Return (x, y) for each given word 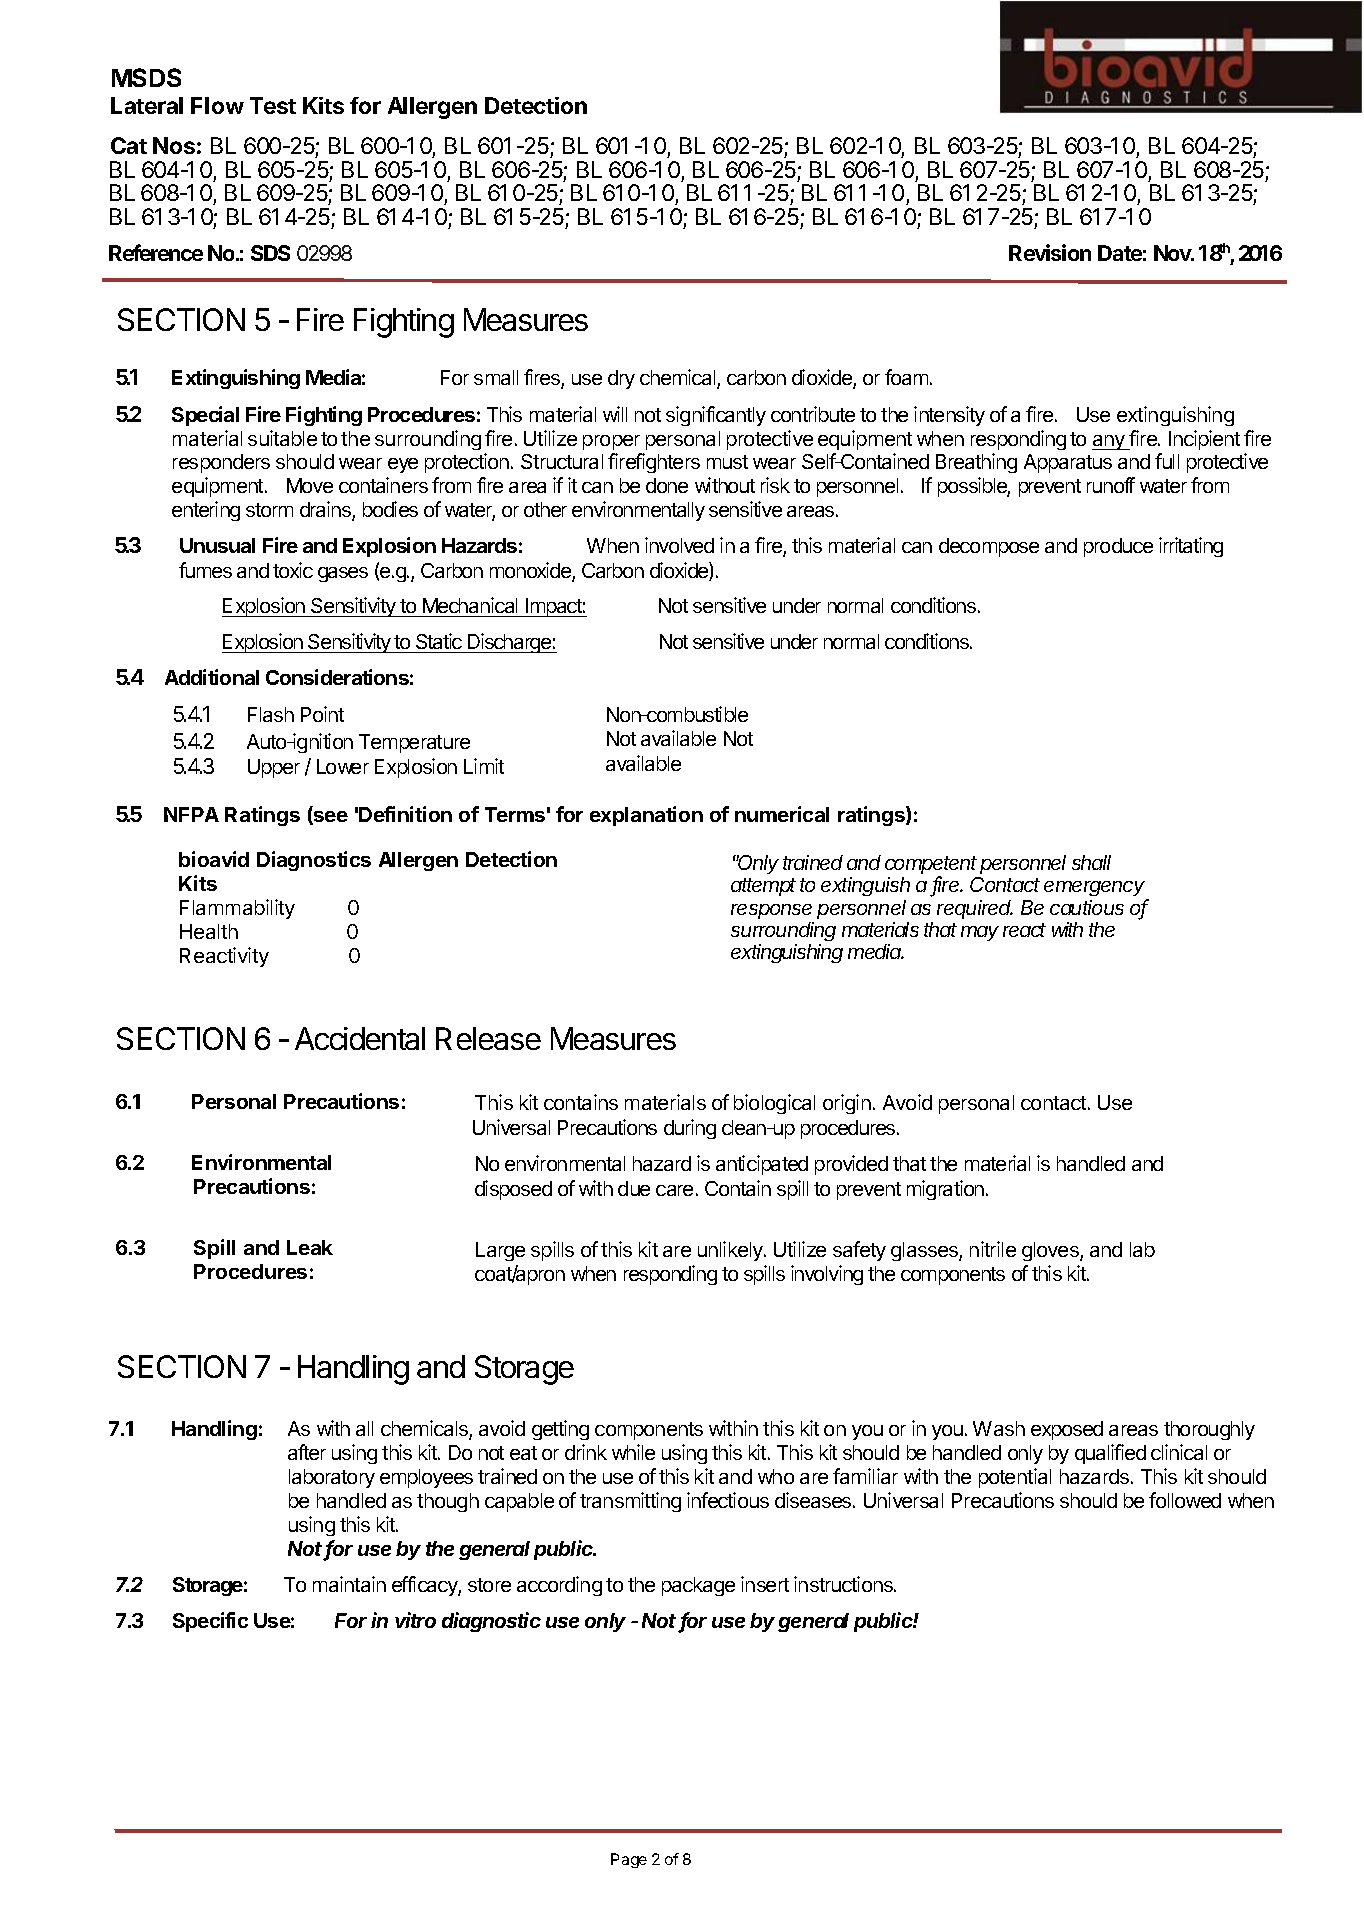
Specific (210, 1622)
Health (209, 931)
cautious (1087, 907)
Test (273, 105)
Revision (1050, 252)
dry (621, 379)
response (771, 911)
